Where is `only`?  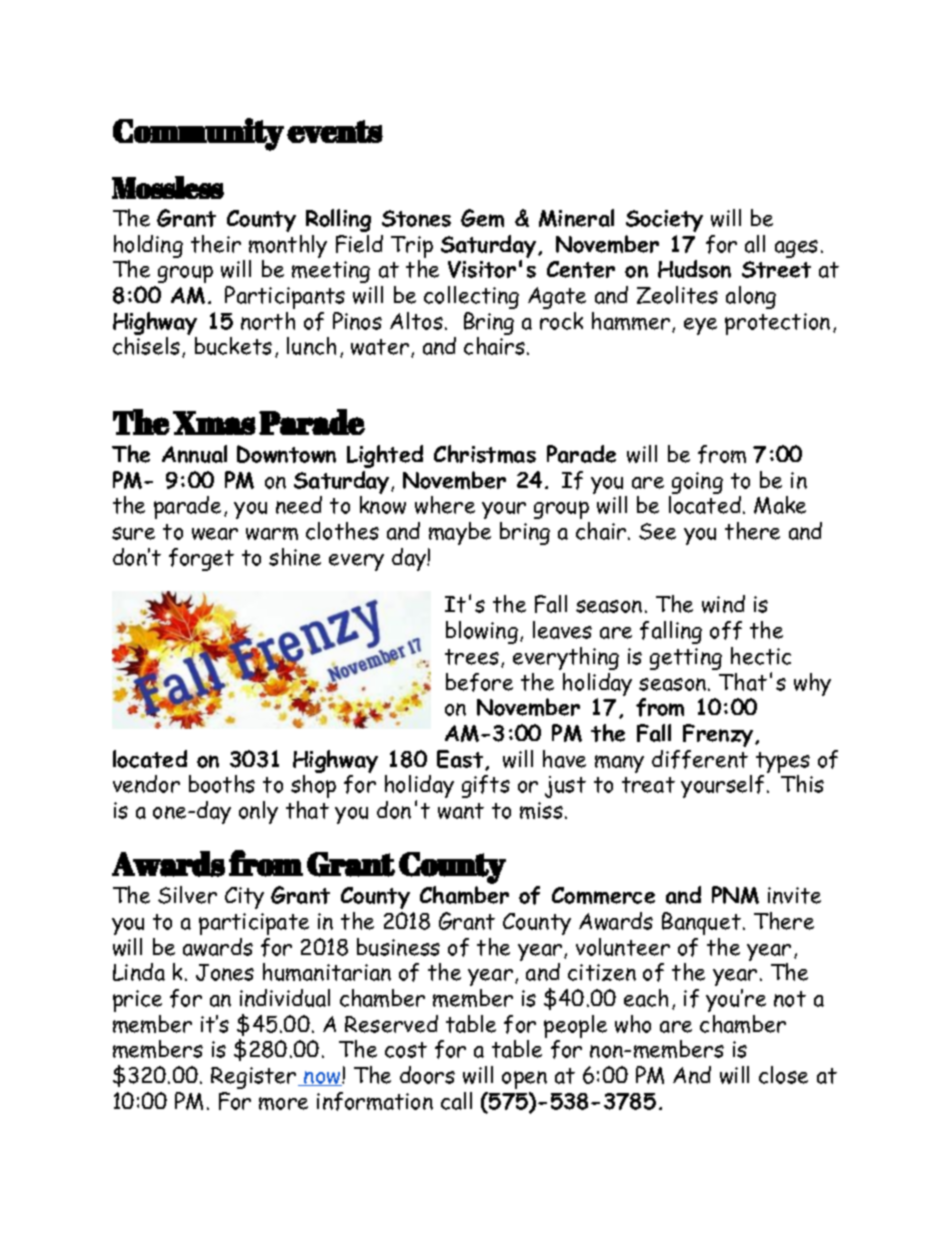
only is located at coordinates (258, 812).
